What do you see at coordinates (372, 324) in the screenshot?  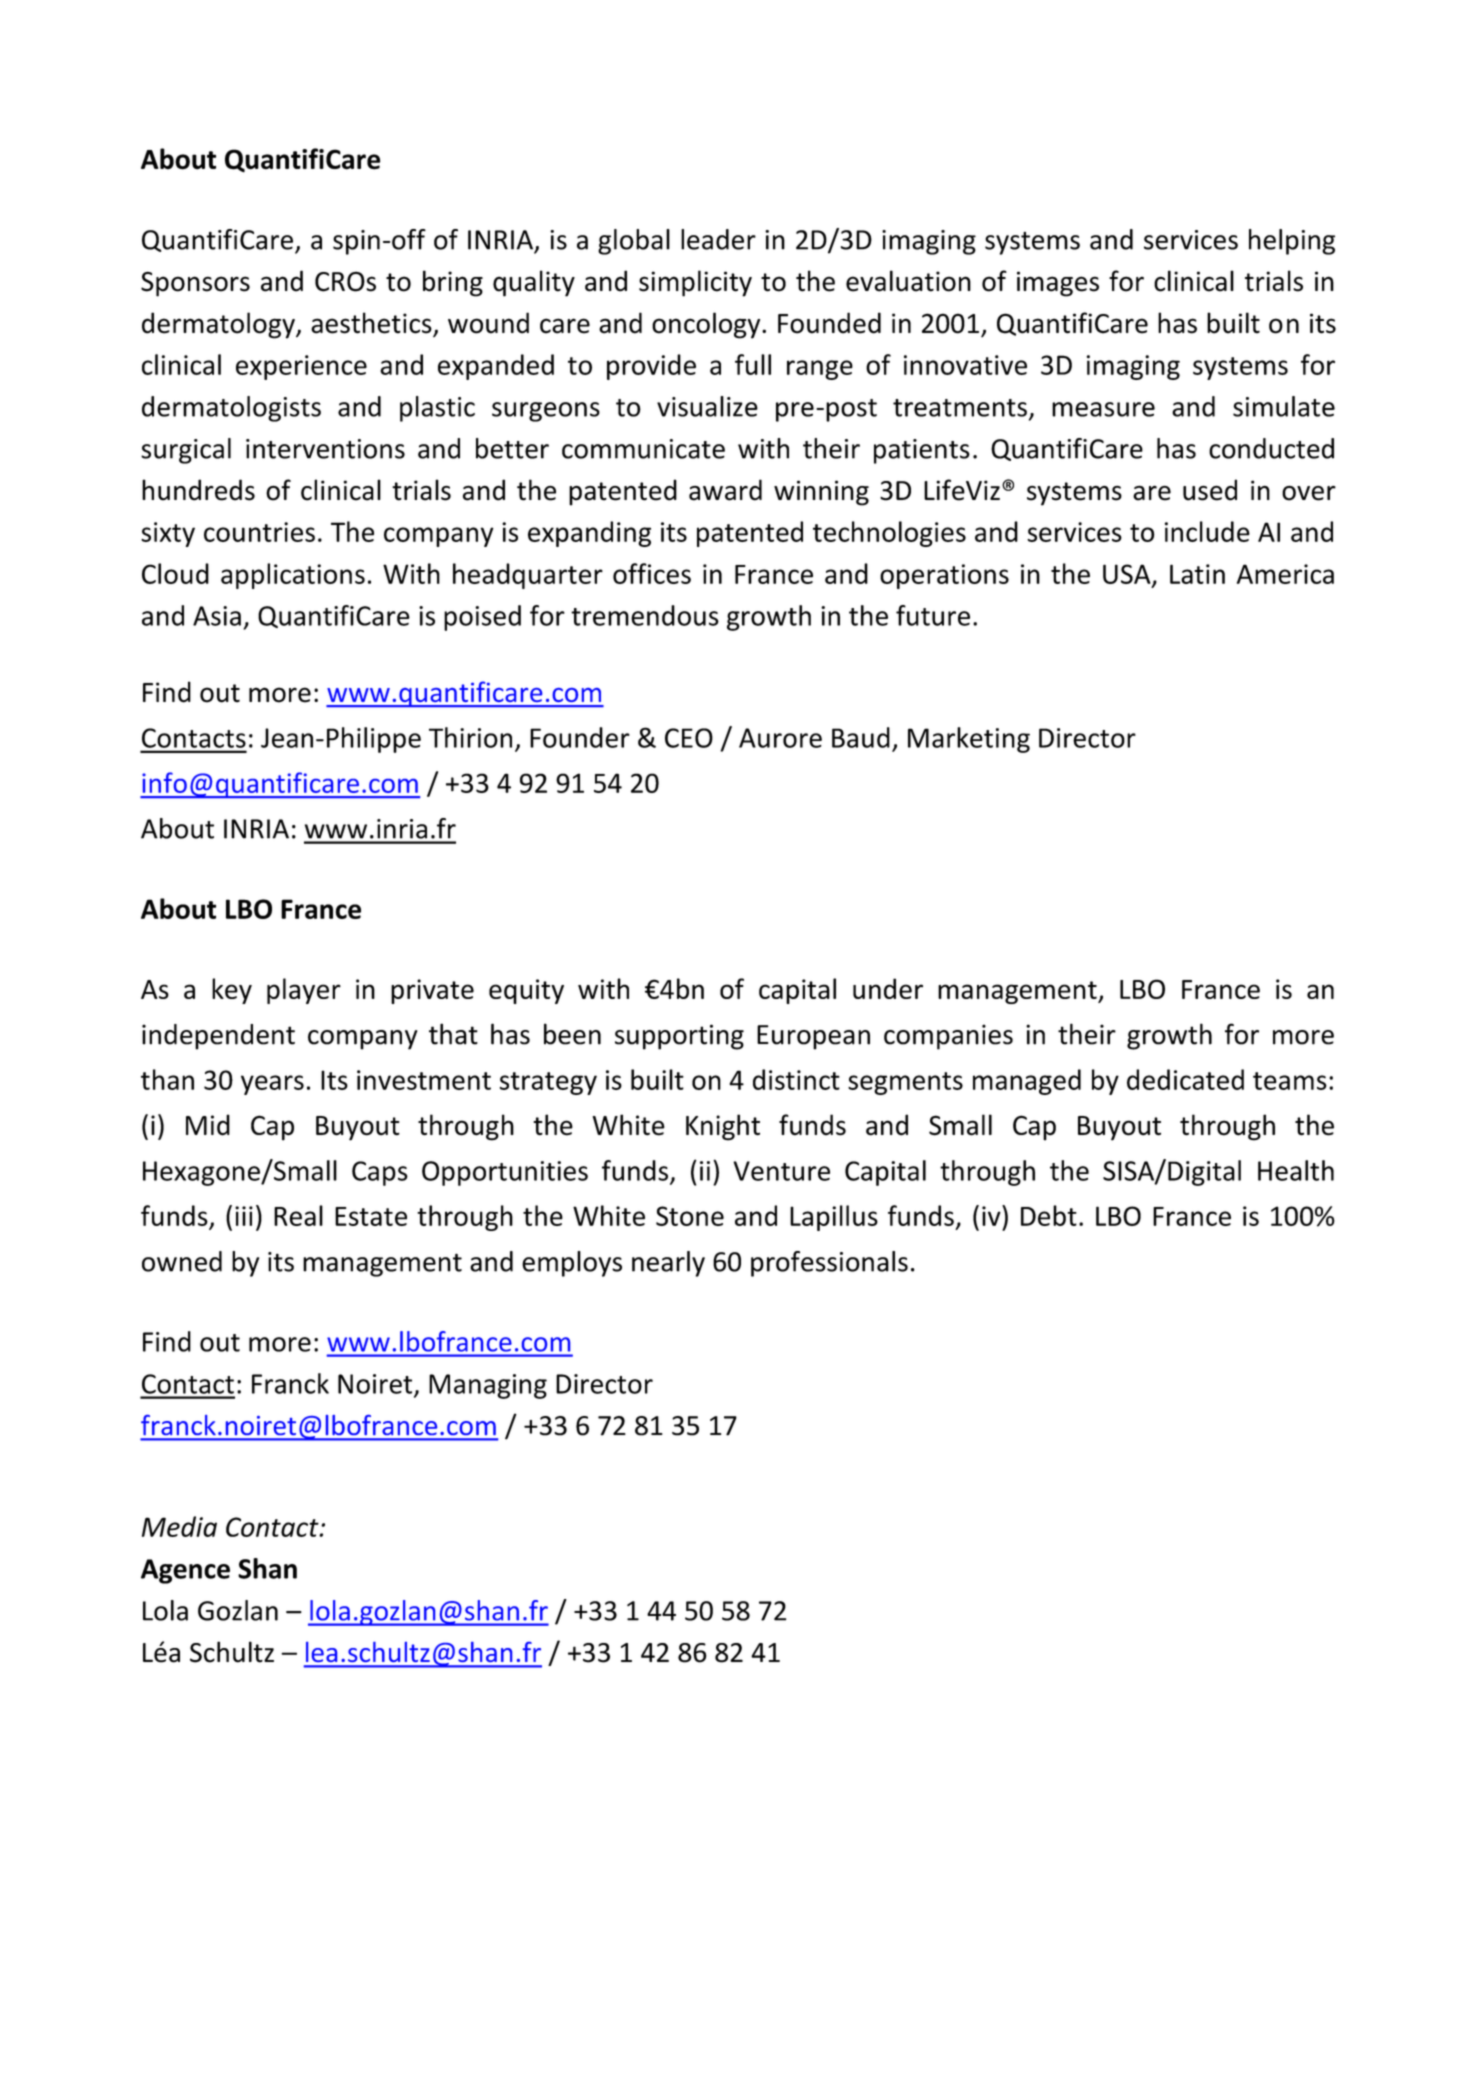 I see `aesthetics` at bounding box center [372, 324].
